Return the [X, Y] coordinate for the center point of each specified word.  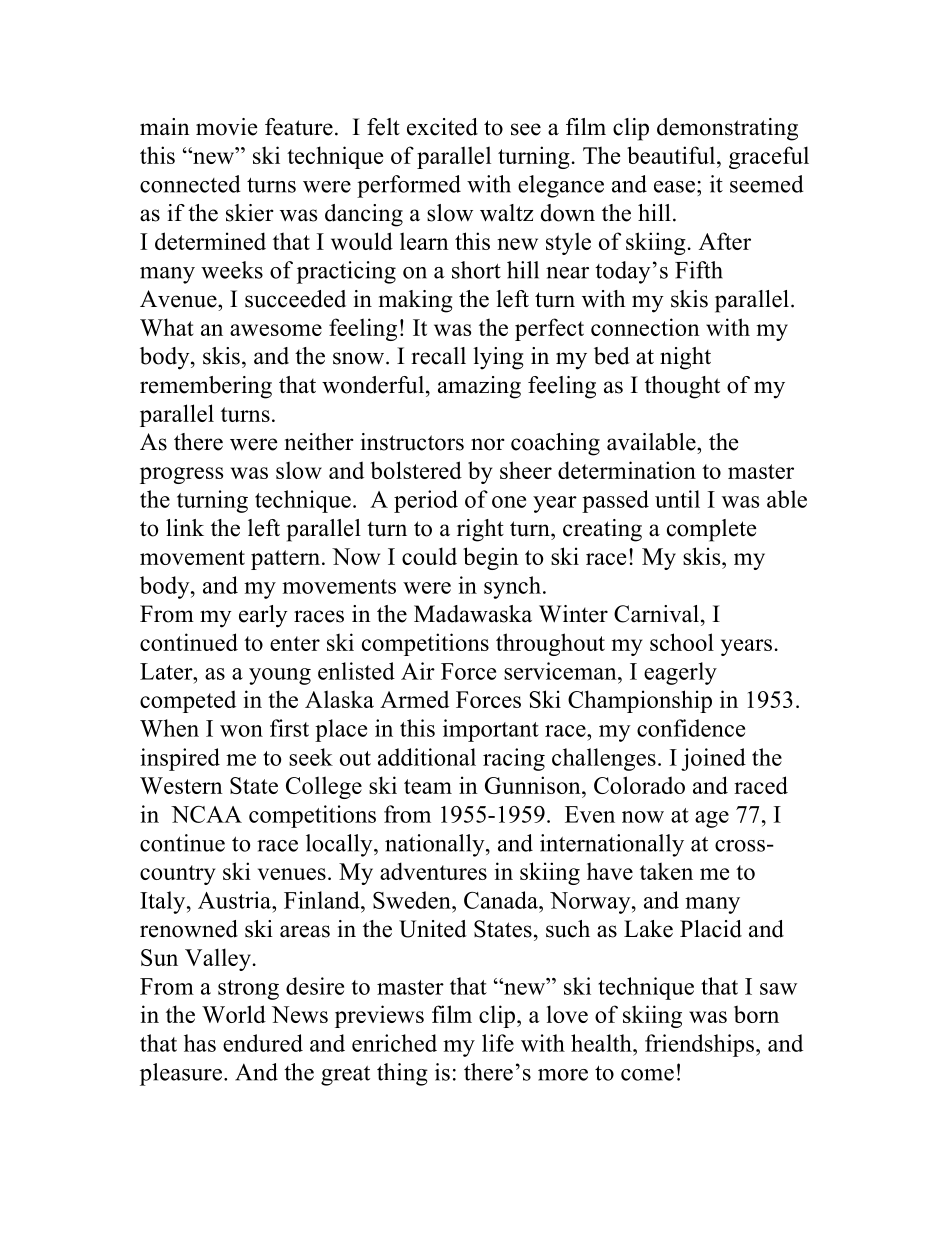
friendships [699, 1045]
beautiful [672, 155]
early [263, 616]
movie [226, 127]
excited [442, 127]
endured [263, 1043]
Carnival [656, 614]
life [498, 1043]
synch [514, 587]
